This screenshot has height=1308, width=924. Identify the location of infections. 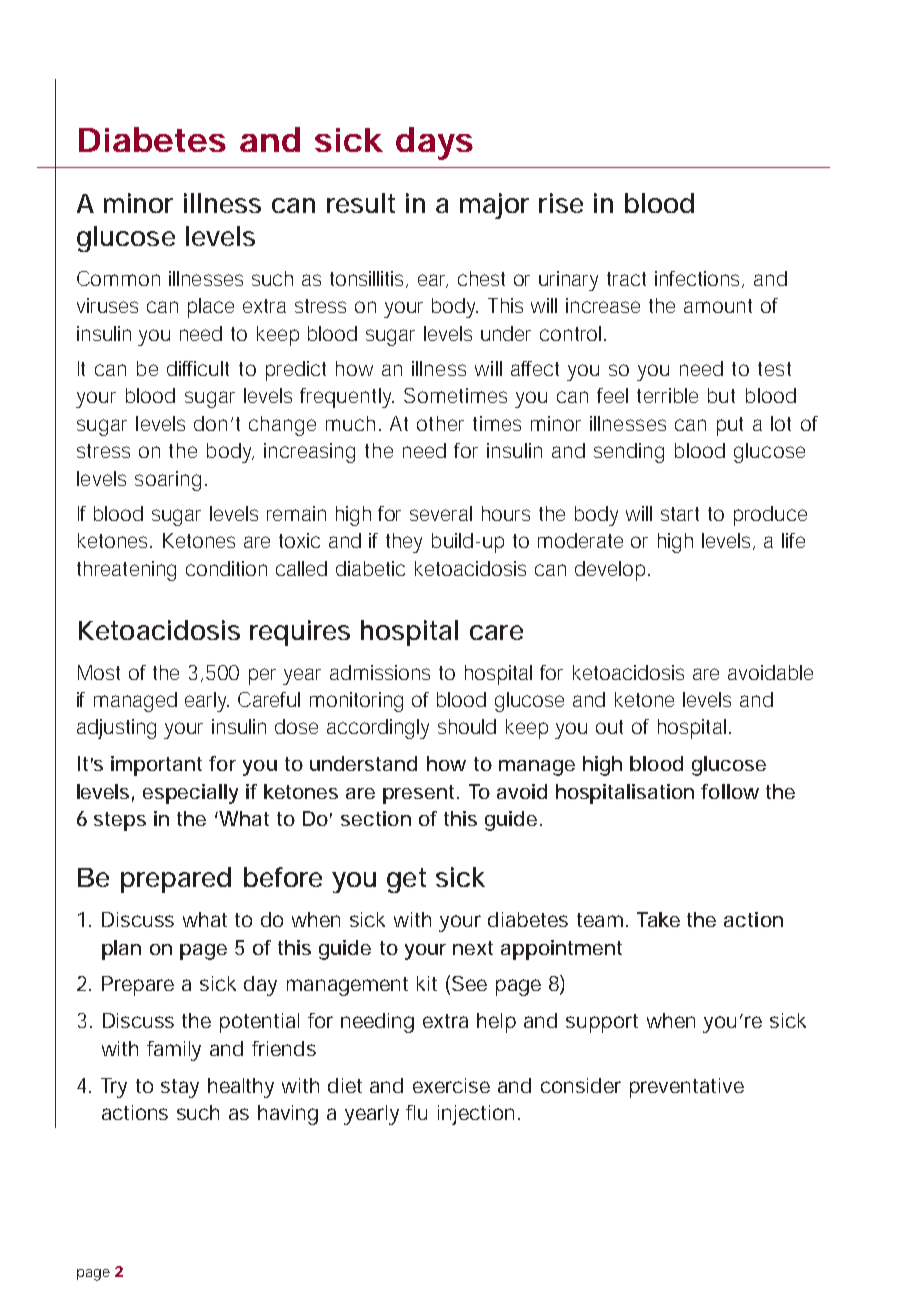
(699, 279).
